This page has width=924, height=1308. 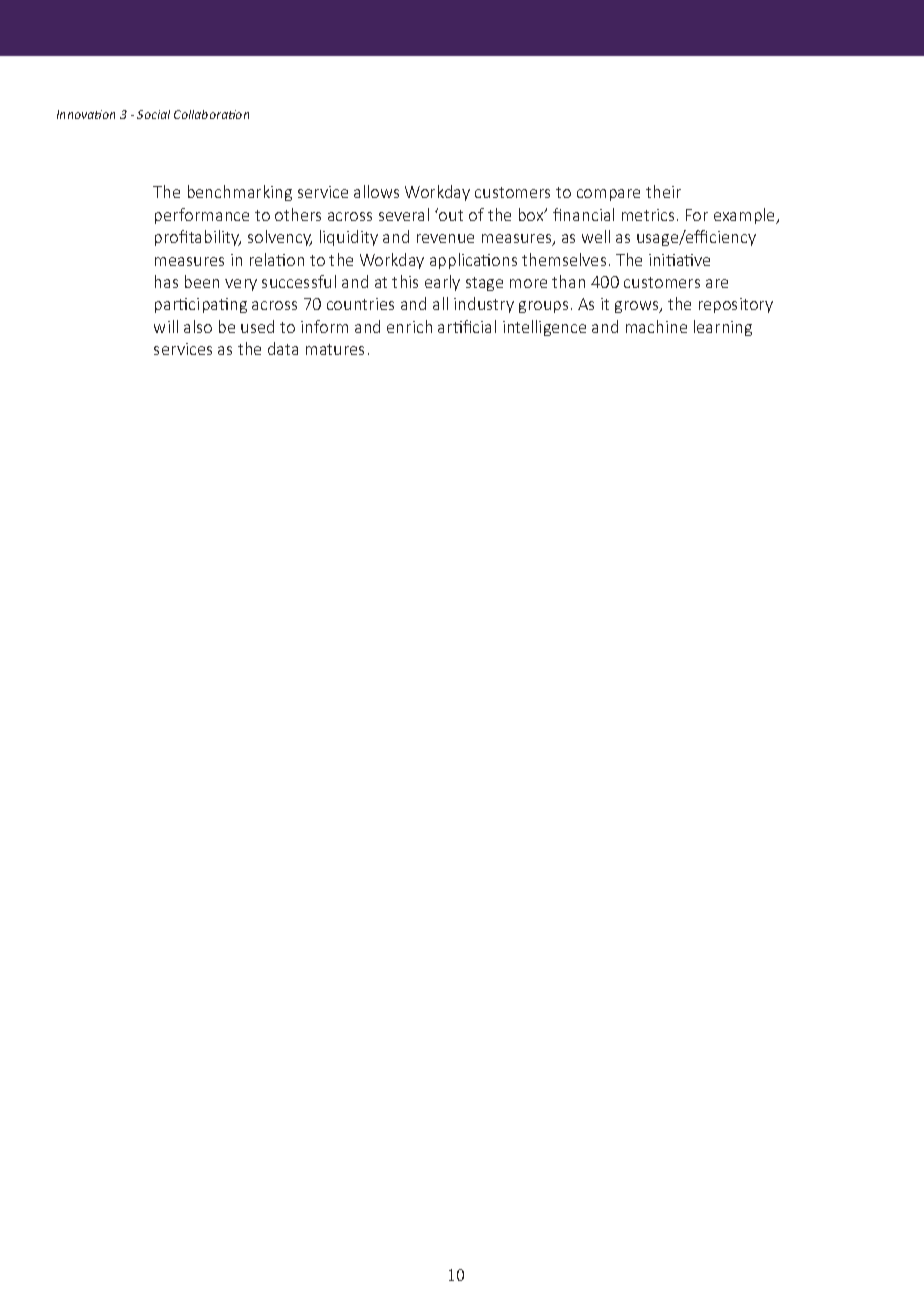 What do you see at coordinates (679, 260) in the page?
I see `initiative` at bounding box center [679, 260].
